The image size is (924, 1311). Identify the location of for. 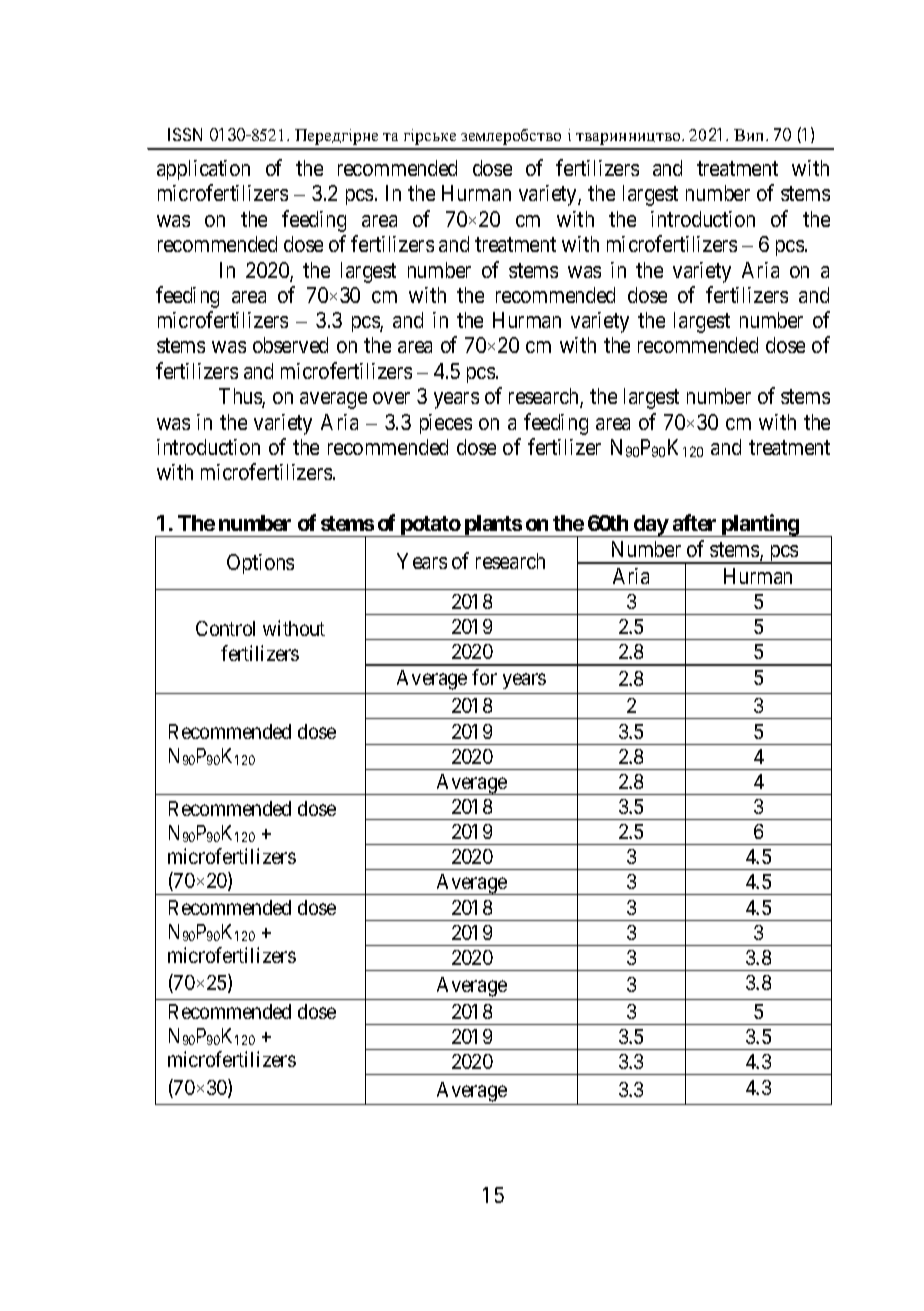
(484, 677).
